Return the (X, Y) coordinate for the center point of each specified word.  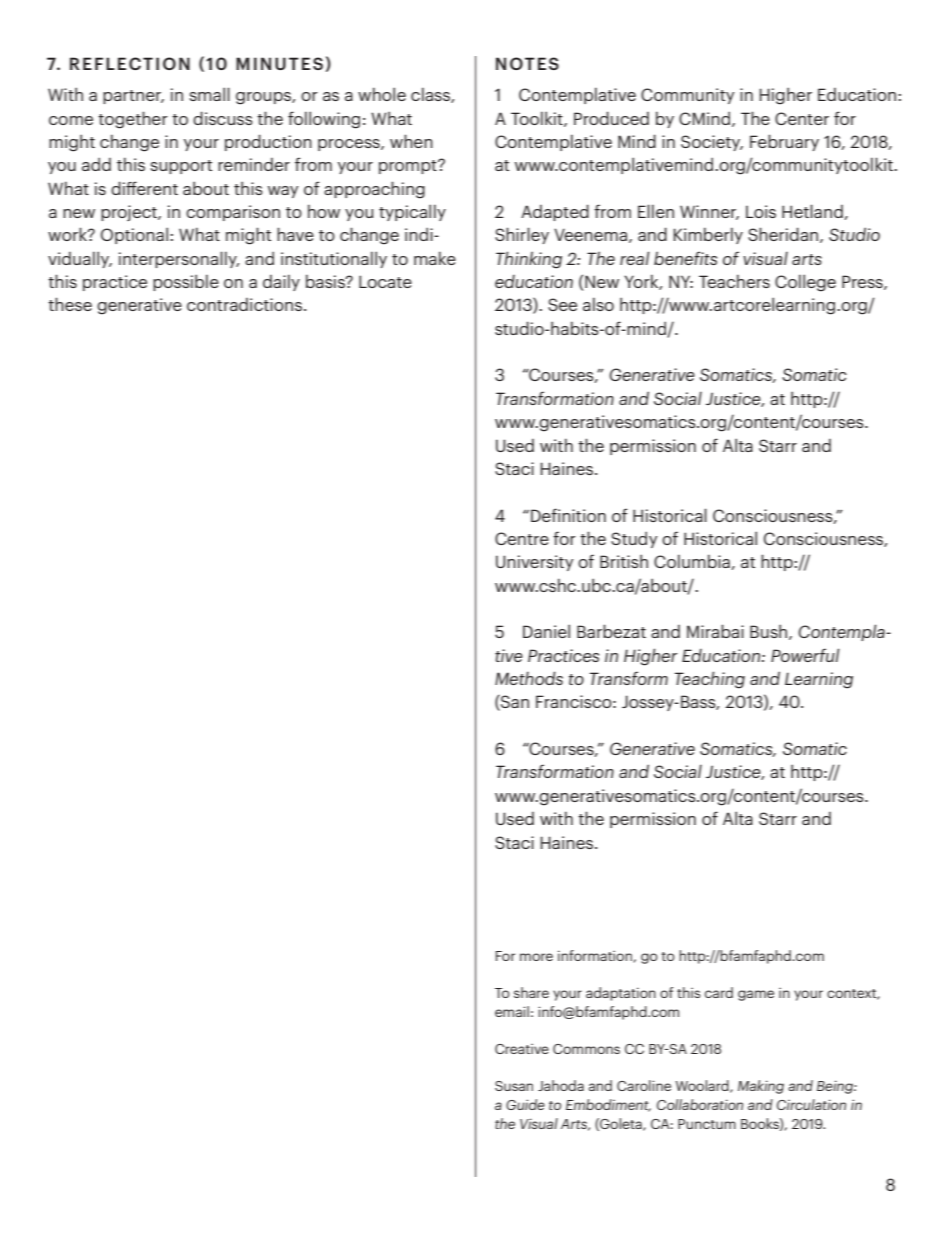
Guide (525, 1104)
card (719, 992)
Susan (514, 1086)
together (133, 120)
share (531, 992)
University (534, 563)
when (411, 141)
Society (712, 143)
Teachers (734, 281)
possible (186, 283)
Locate (385, 281)
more (536, 957)
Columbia (693, 562)
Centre (522, 538)
